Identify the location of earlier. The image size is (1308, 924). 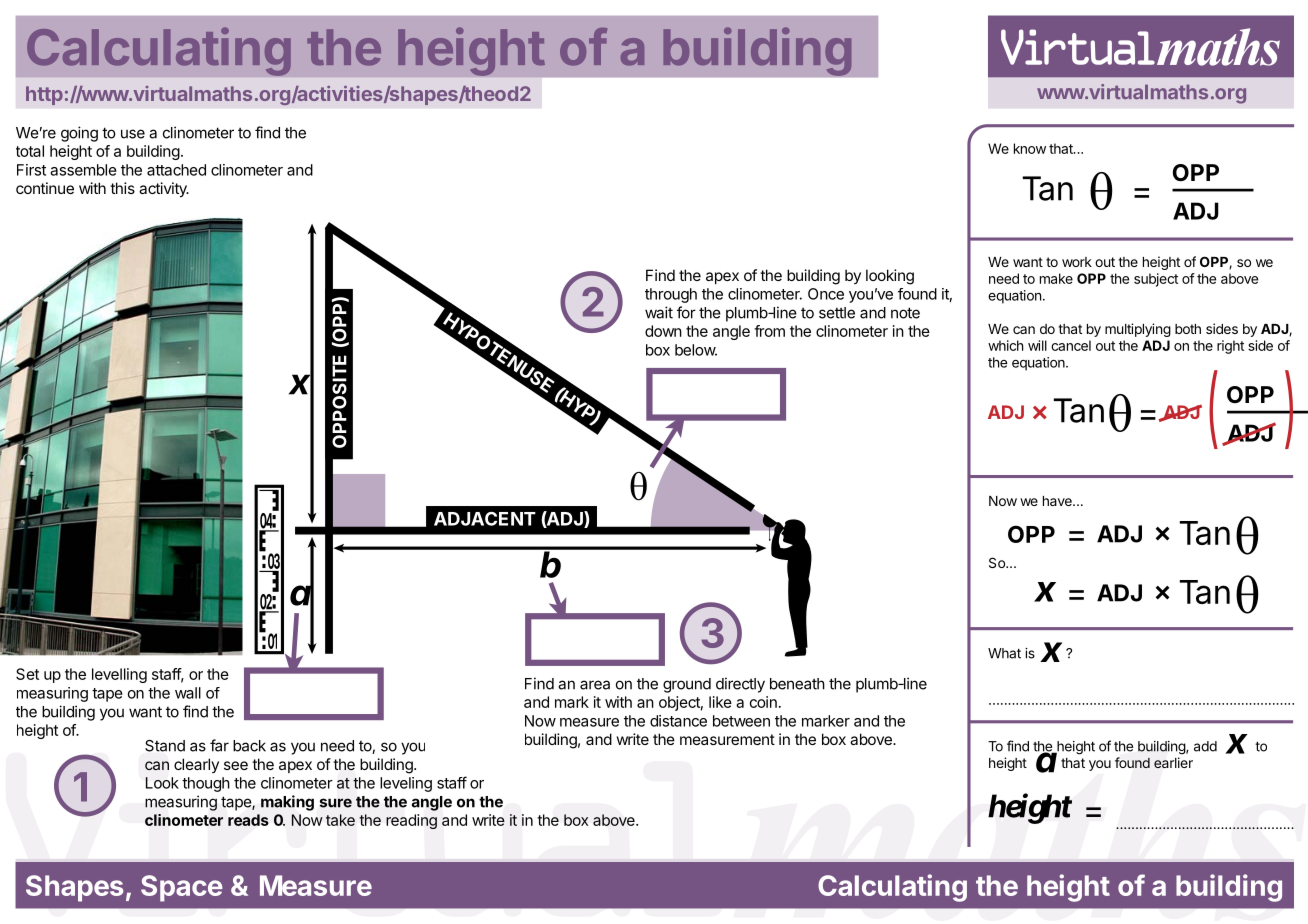
(1173, 762).
